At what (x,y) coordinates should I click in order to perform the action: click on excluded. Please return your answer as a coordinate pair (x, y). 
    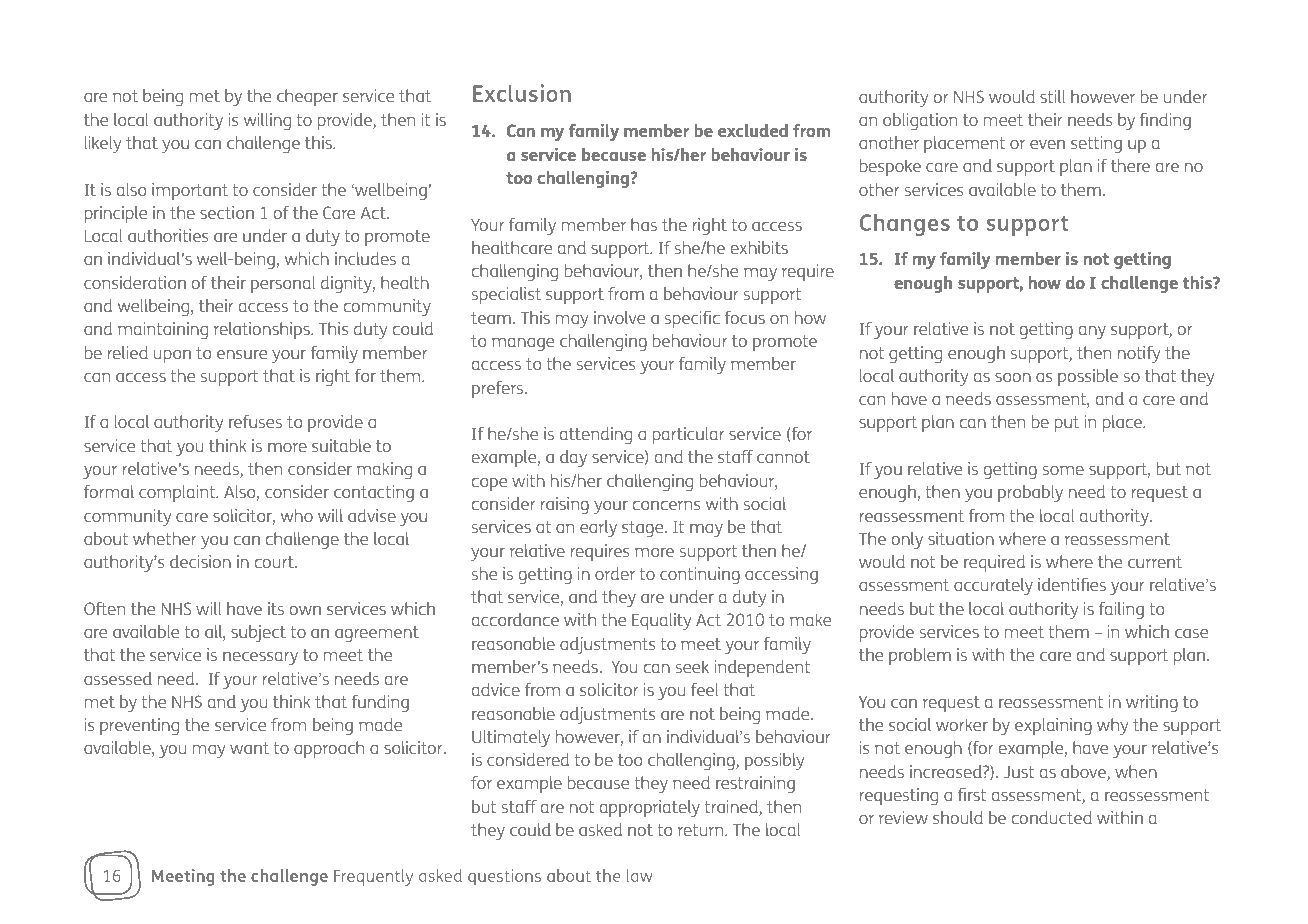
    Looking at the image, I should click on (753, 130).
